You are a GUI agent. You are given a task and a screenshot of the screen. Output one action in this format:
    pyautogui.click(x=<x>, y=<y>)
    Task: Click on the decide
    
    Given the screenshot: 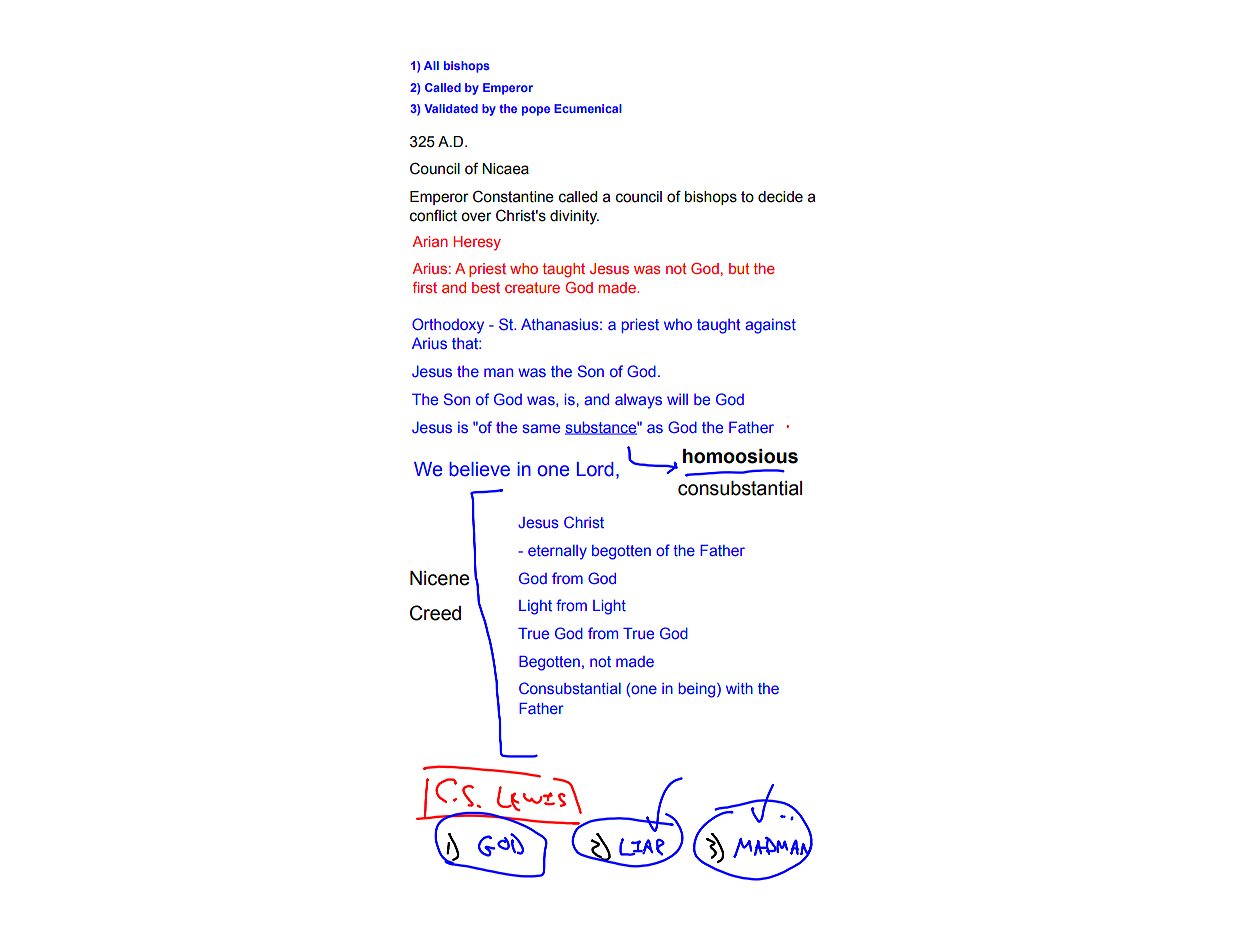 What is the action you would take?
    pyautogui.click(x=780, y=197)
